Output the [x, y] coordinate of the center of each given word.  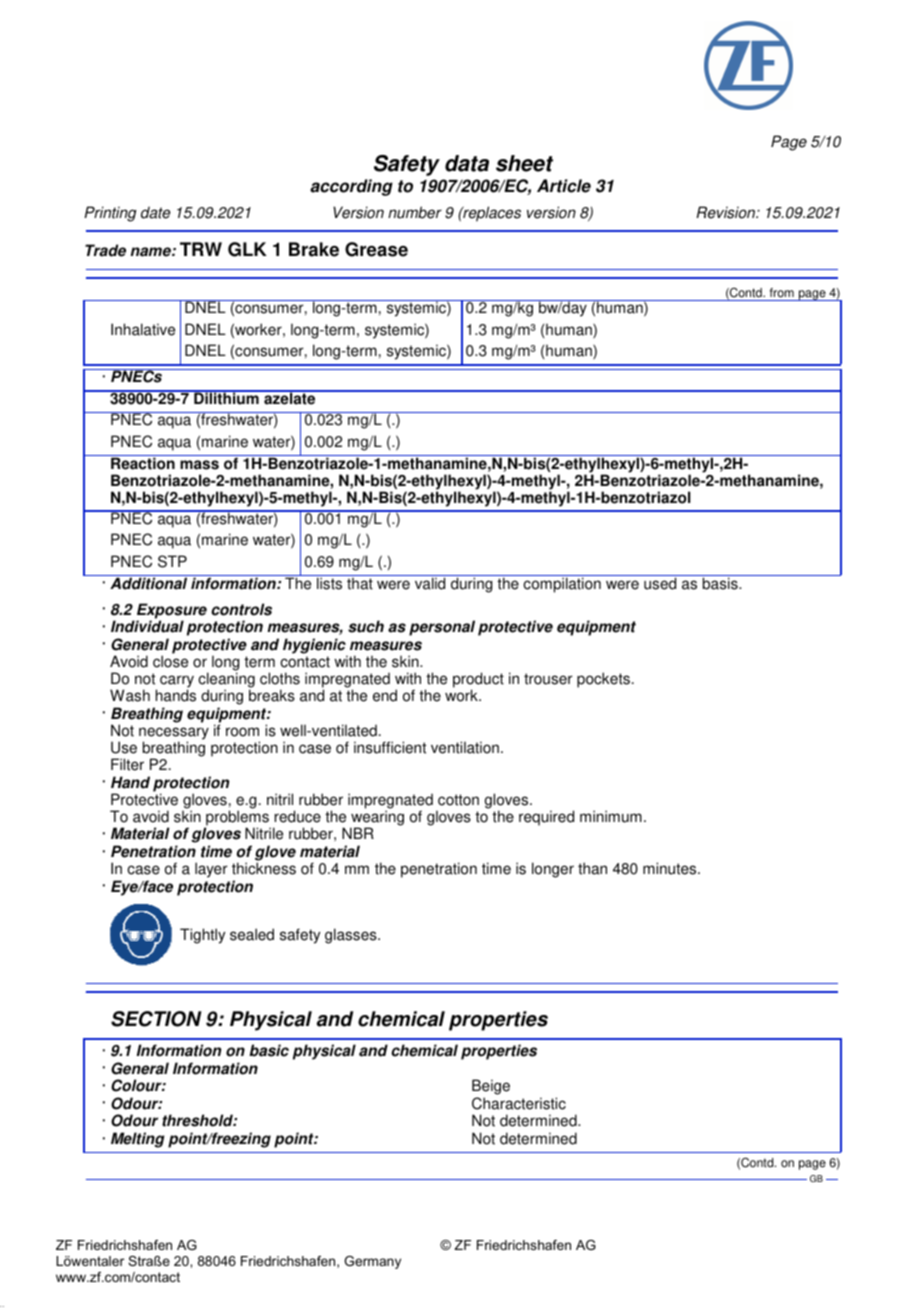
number [415, 212]
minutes [671, 868]
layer [211, 870]
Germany [372, 1262]
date [155, 212]
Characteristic [519, 1103]
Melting [138, 1140]
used [660, 582]
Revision [726, 212]
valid [430, 582]
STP [172, 561]
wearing [377, 819]
